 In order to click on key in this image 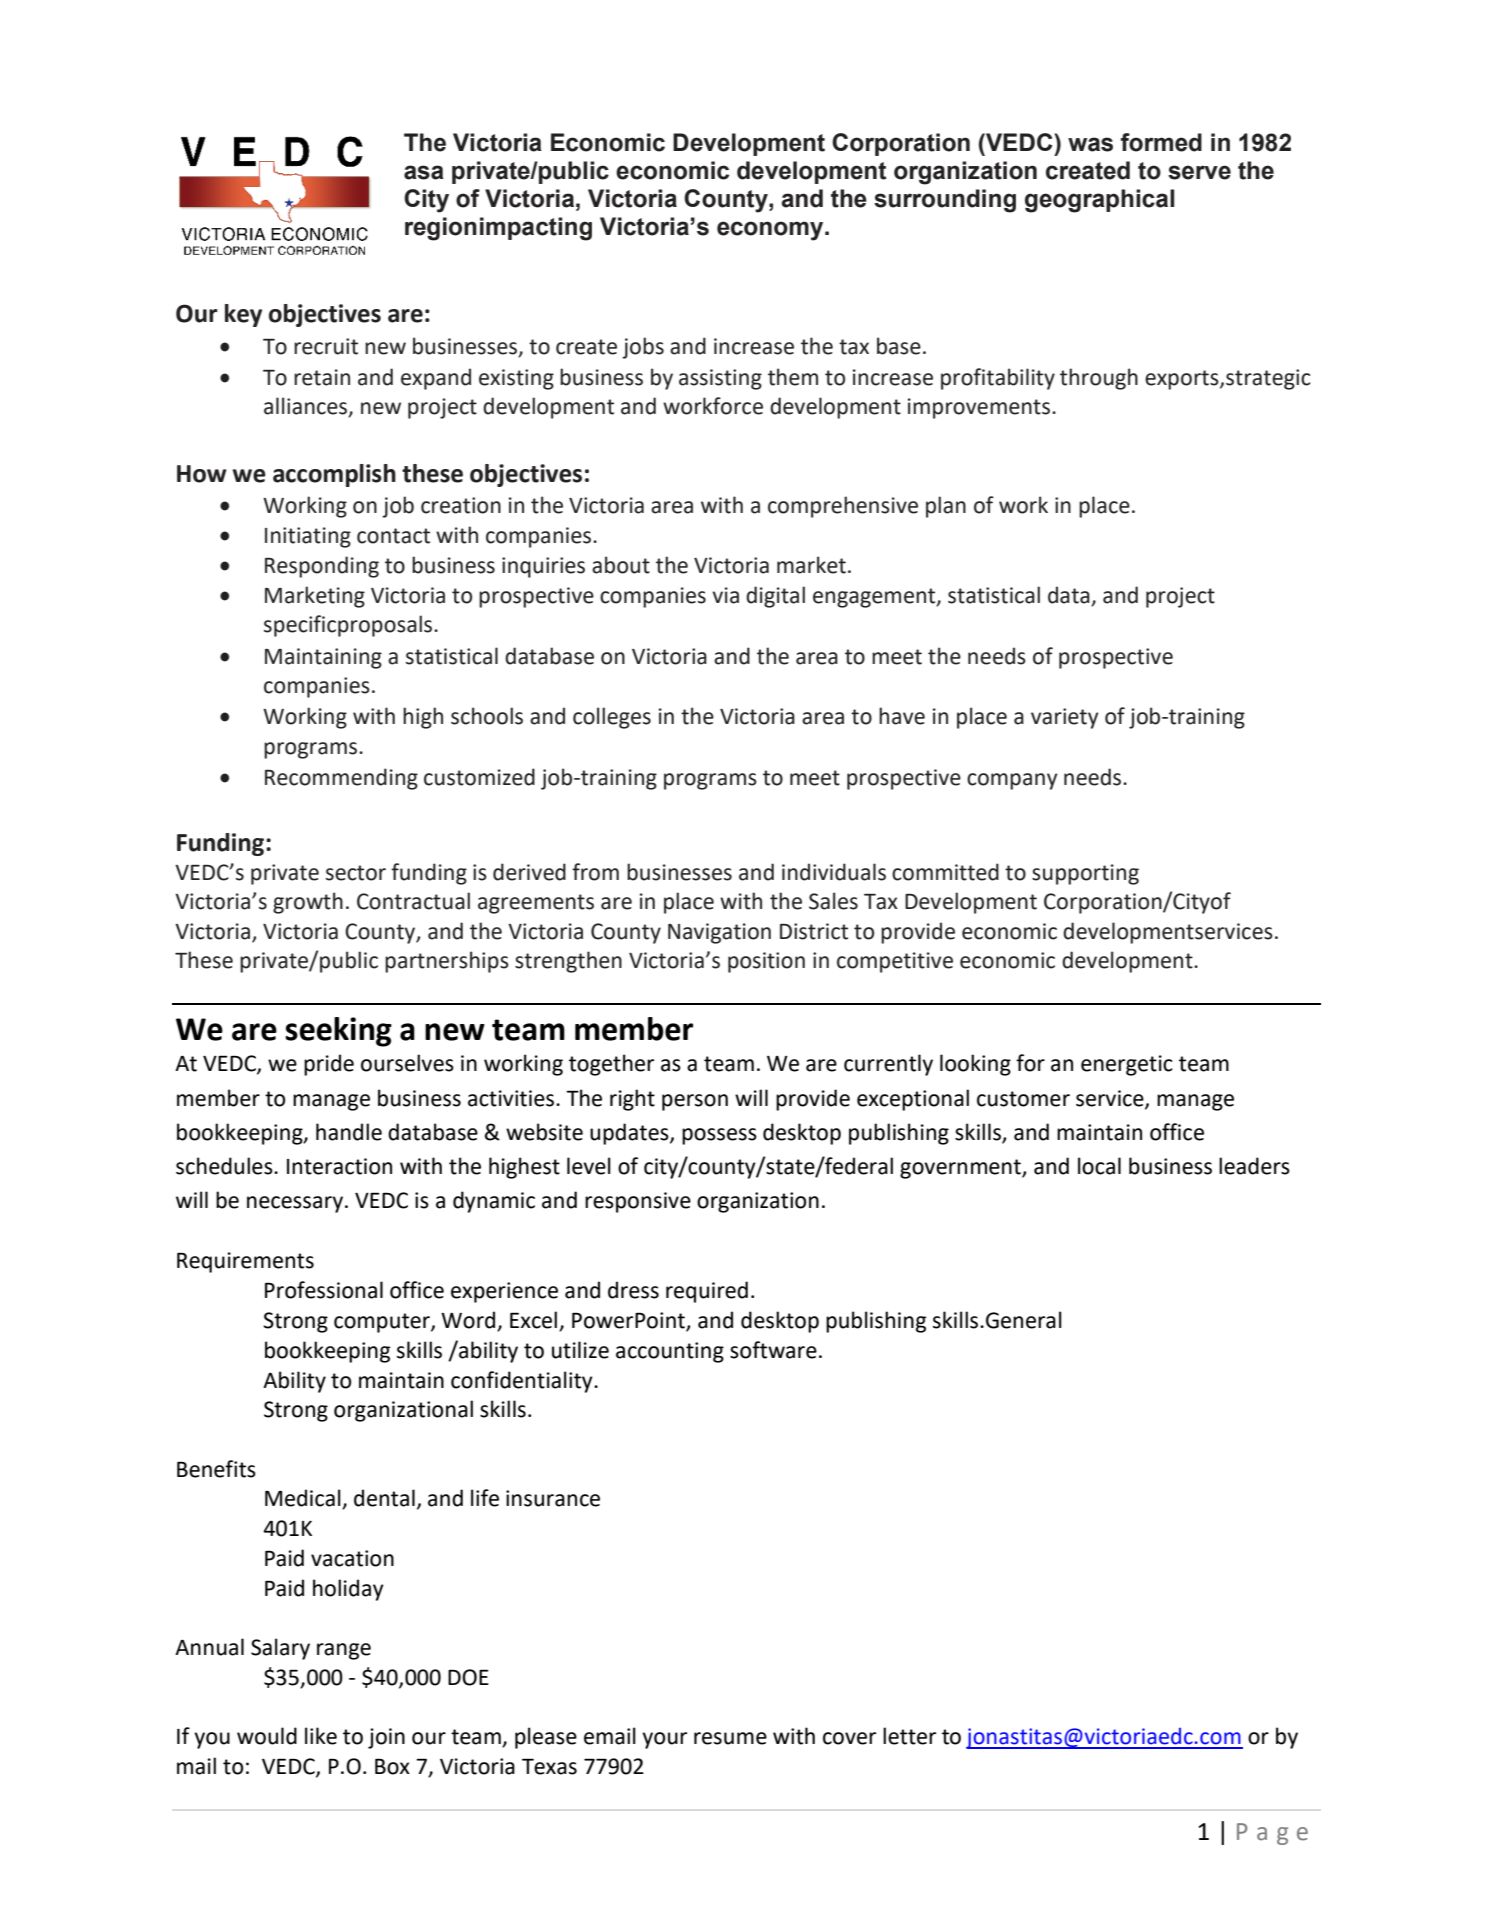, I will do `click(243, 315)`.
